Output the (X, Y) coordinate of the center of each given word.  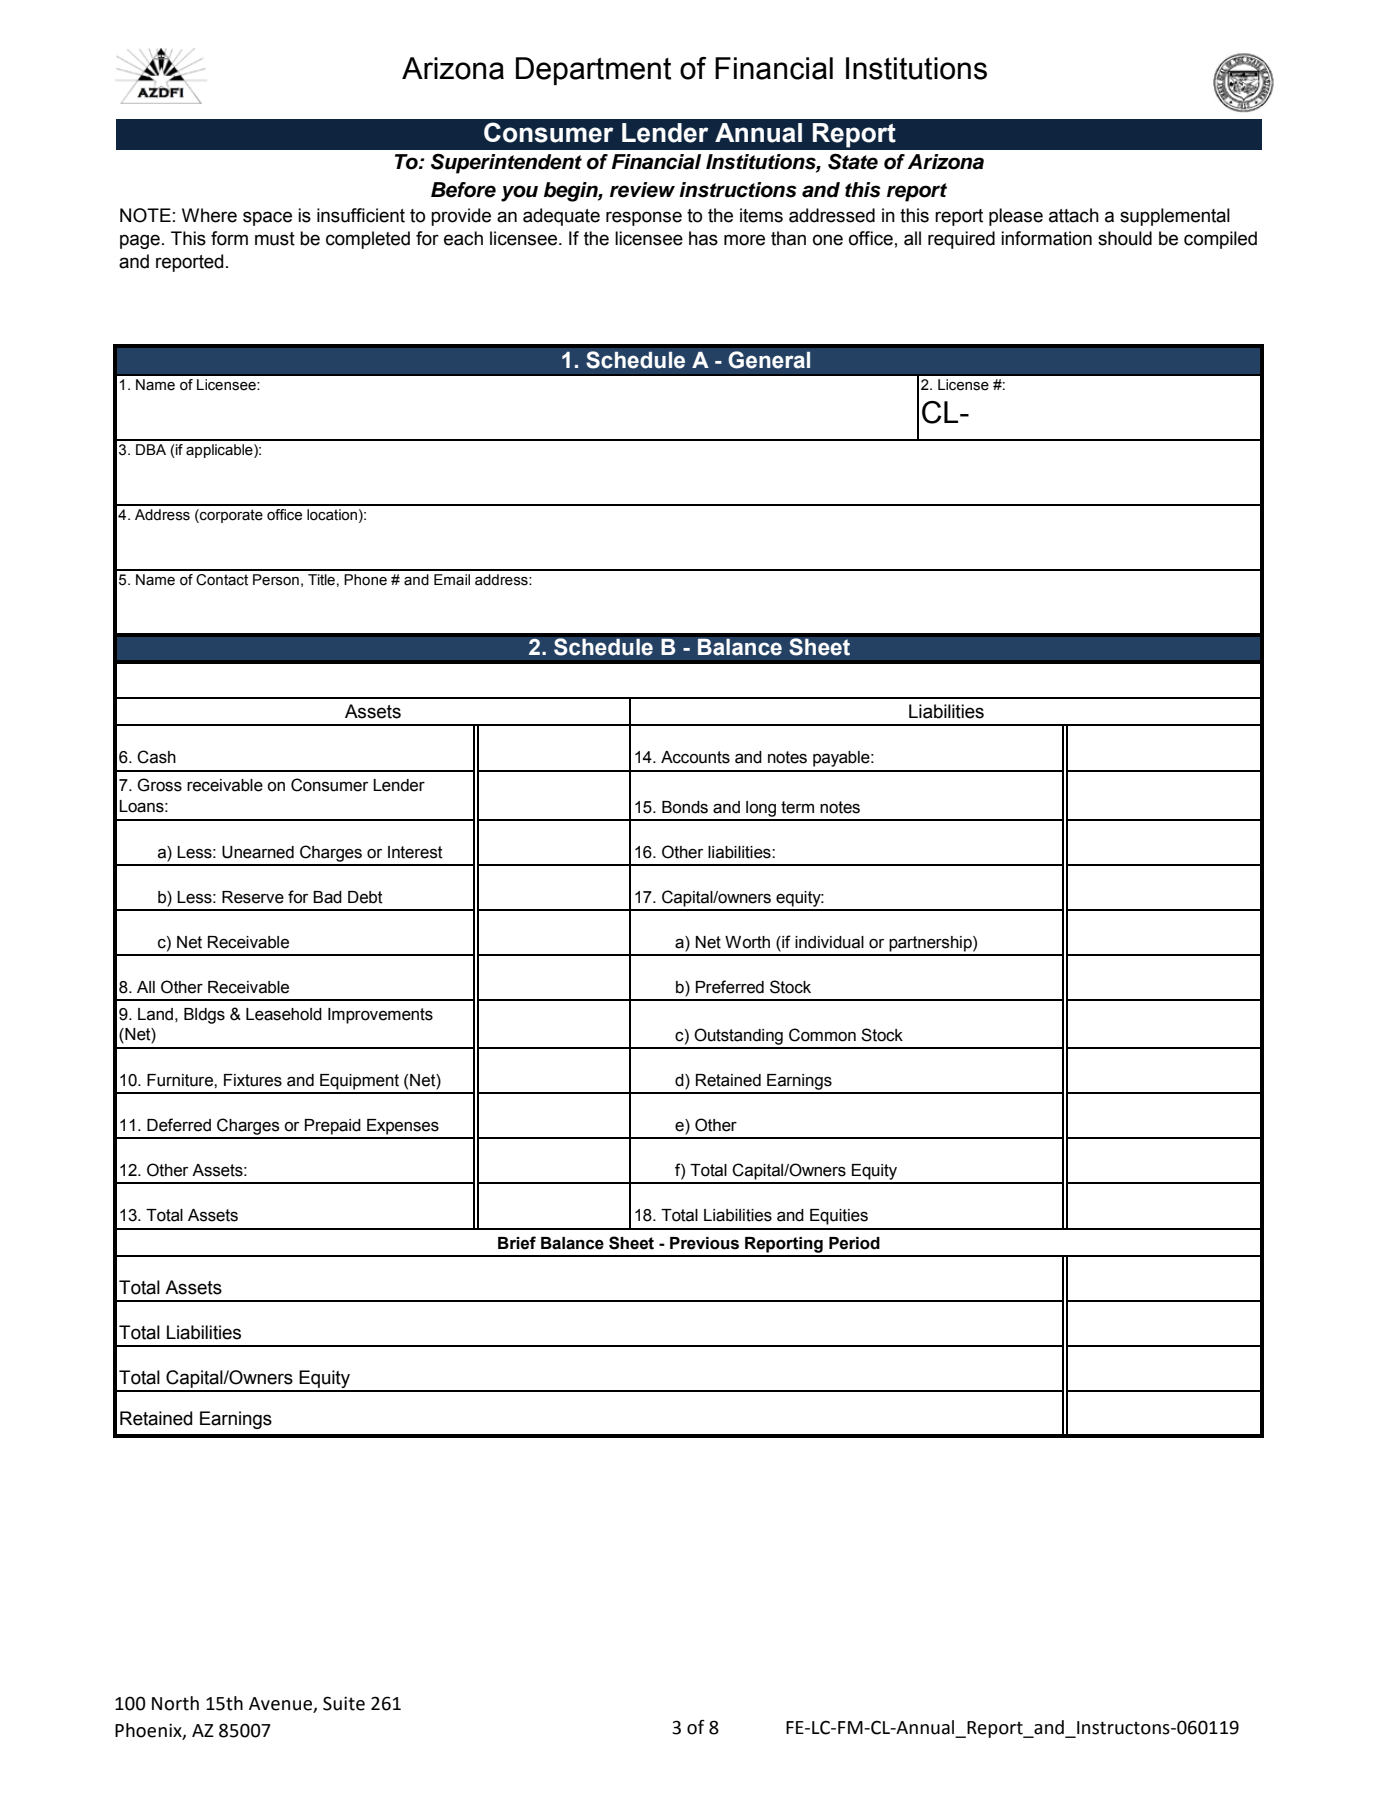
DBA (151, 449)
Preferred (730, 987)
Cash (156, 757)
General (769, 360)
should (1125, 238)
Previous (704, 1243)
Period (854, 1243)
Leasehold (284, 1014)
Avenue (280, 1704)
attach (1074, 215)
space (267, 218)
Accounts (695, 757)
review (642, 190)
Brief (517, 1243)
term (797, 807)
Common (822, 1035)
